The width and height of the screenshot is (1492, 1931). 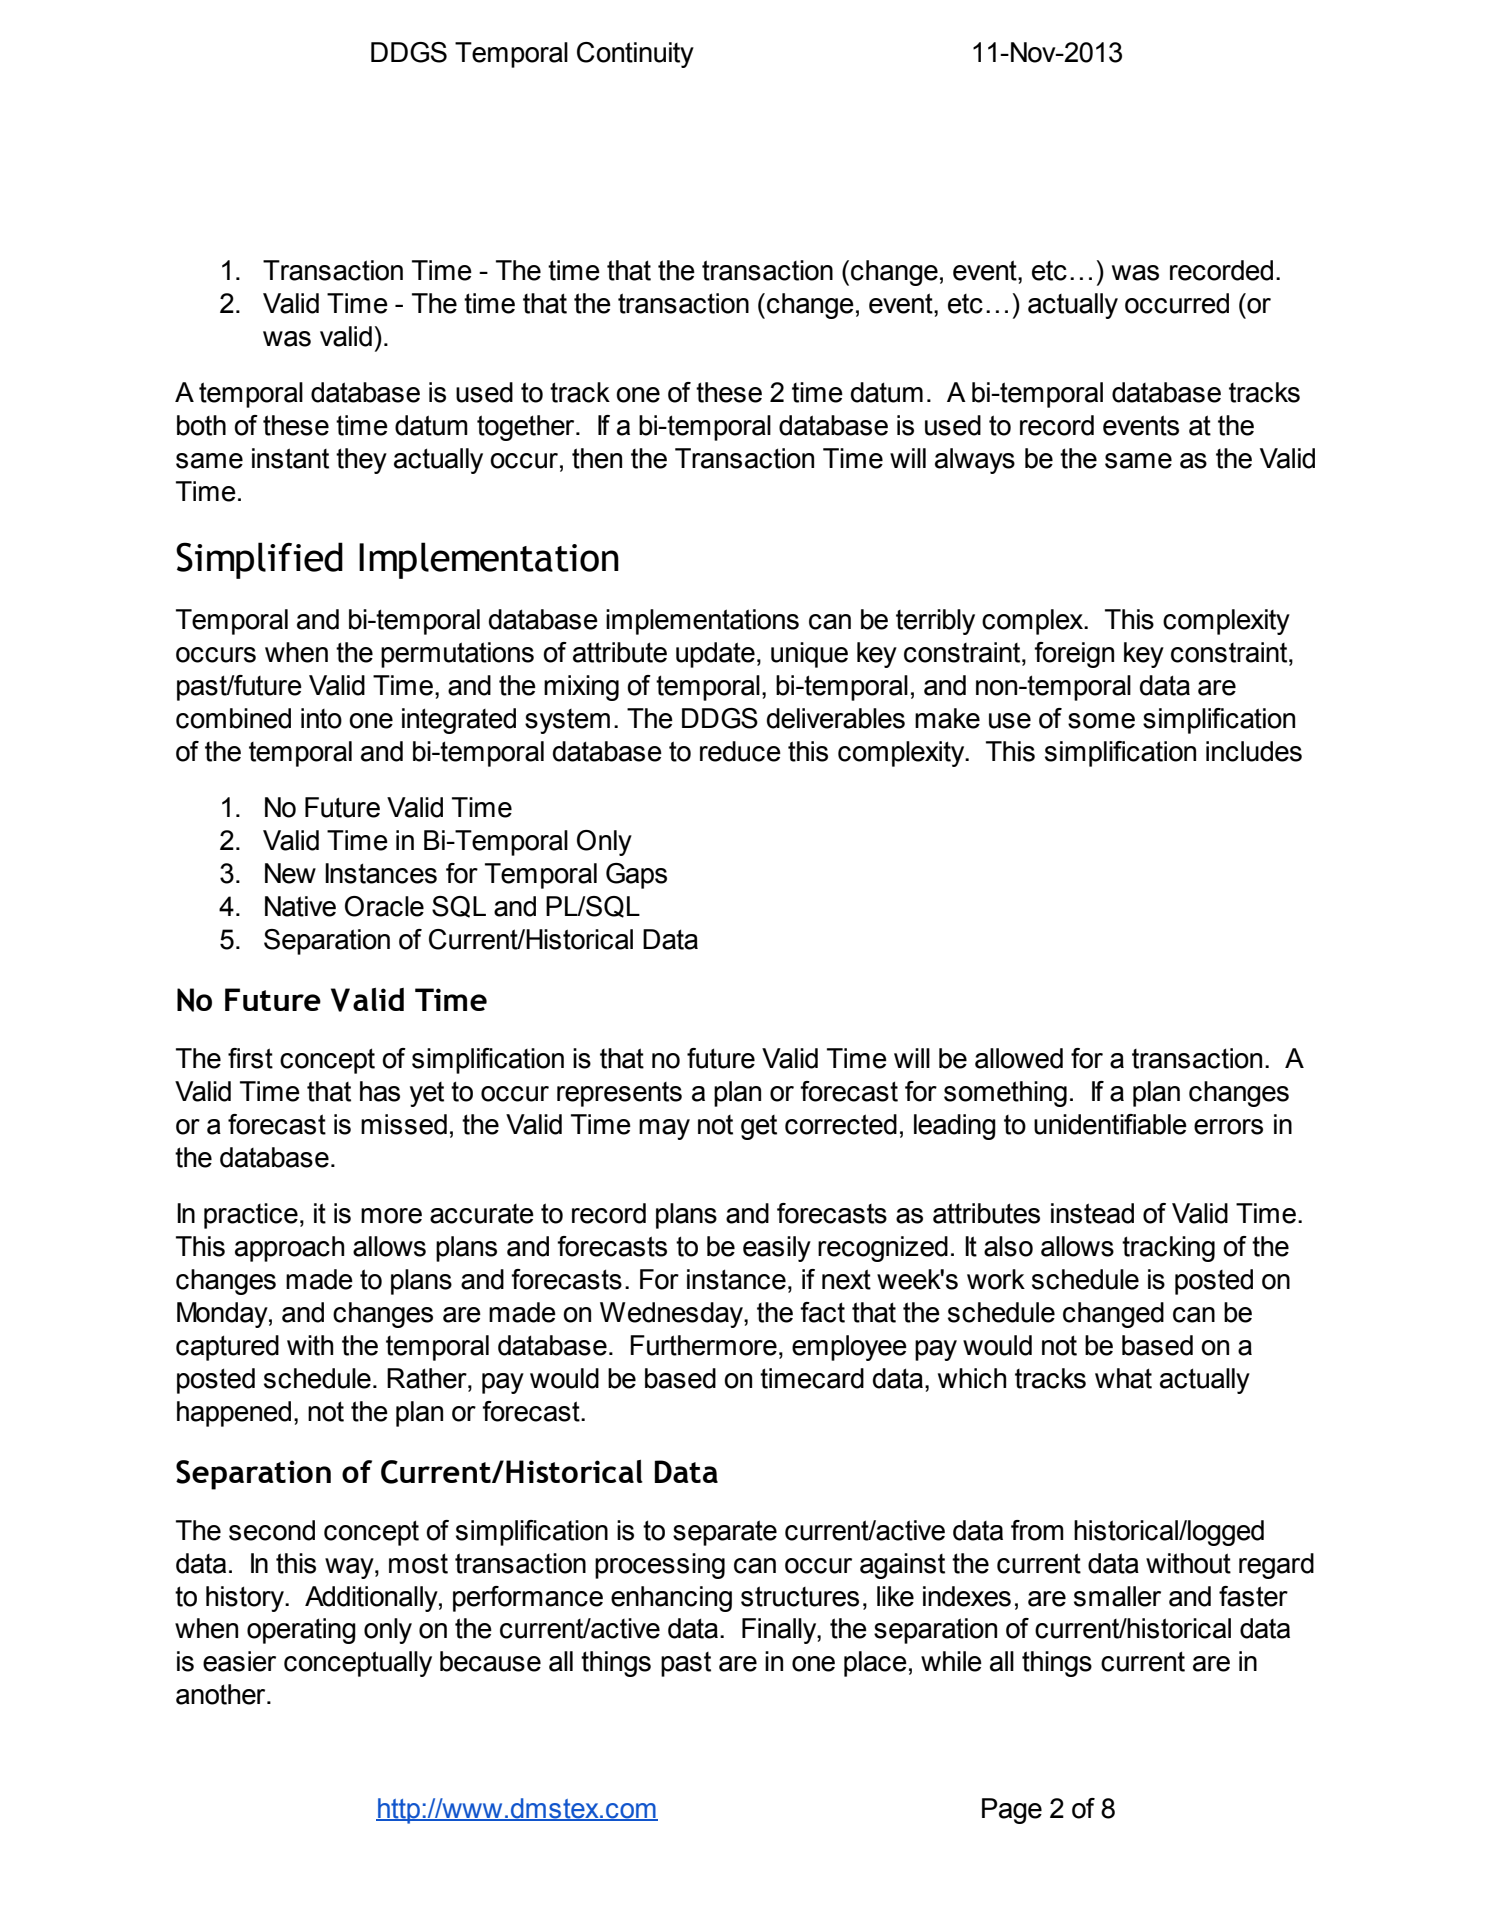 What do you see at coordinates (527, 428) in the screenshot?
I see `together` at bounding box center [527, 428].
